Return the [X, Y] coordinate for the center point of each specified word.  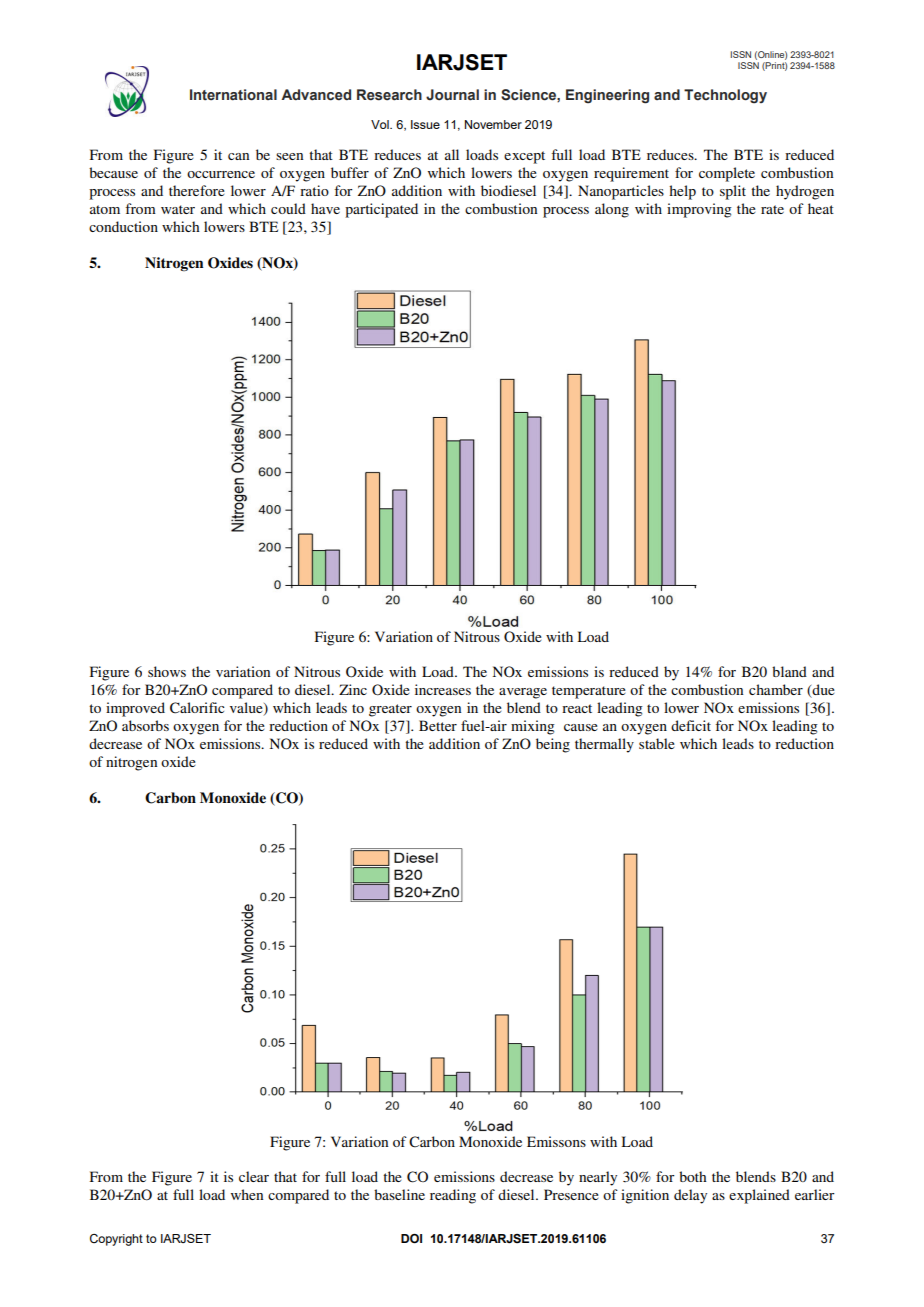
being [553, 745]
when [247, 1194]
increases [443, 689]
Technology [725, 96]
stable [657, 743]
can [238, 156]
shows [167, 671]
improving [699, 210]
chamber [776, 689]
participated [381, 210]
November [493, 124]
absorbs [145, 725]
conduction [123, 226]
